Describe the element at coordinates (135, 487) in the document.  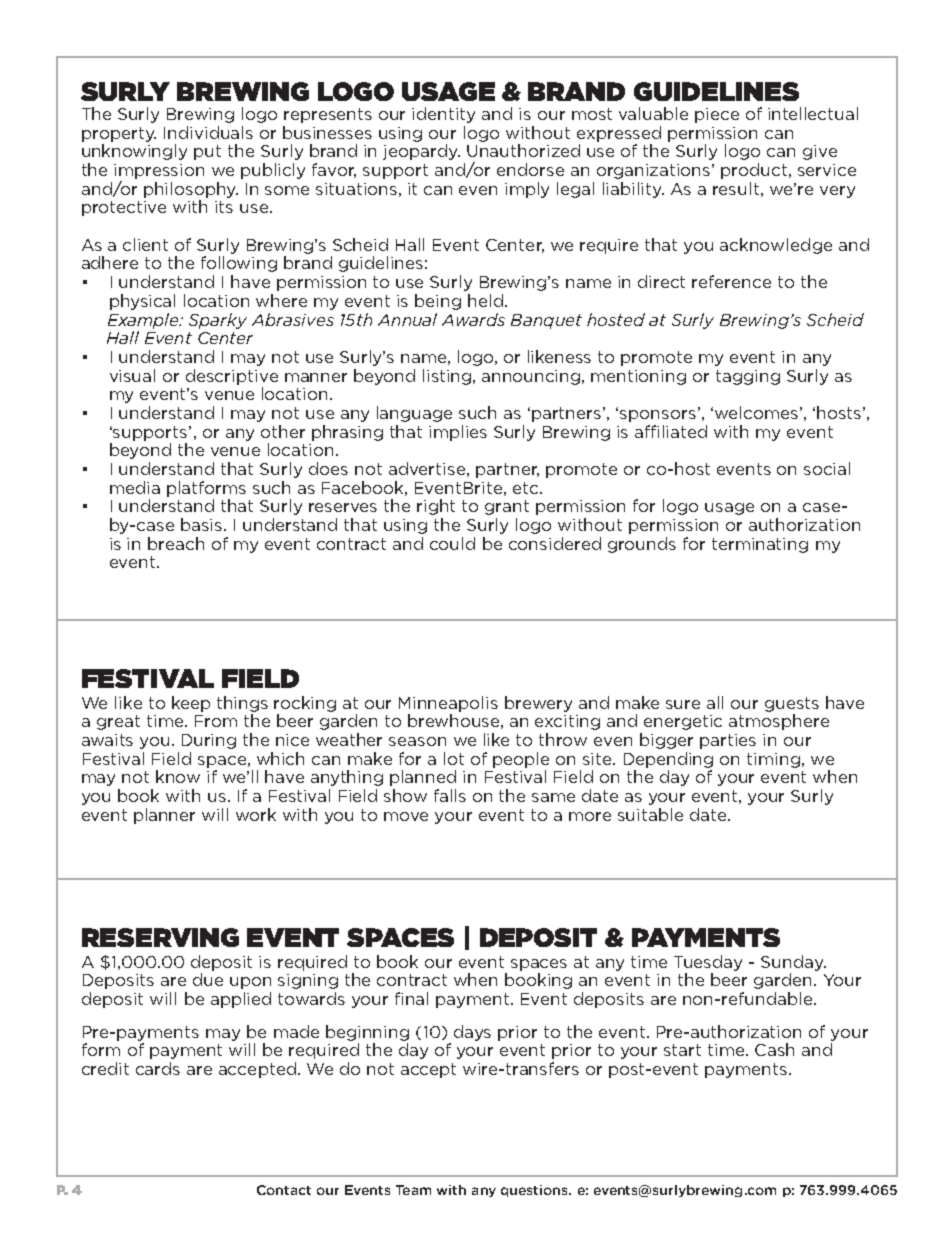
I see `media` at that location.
